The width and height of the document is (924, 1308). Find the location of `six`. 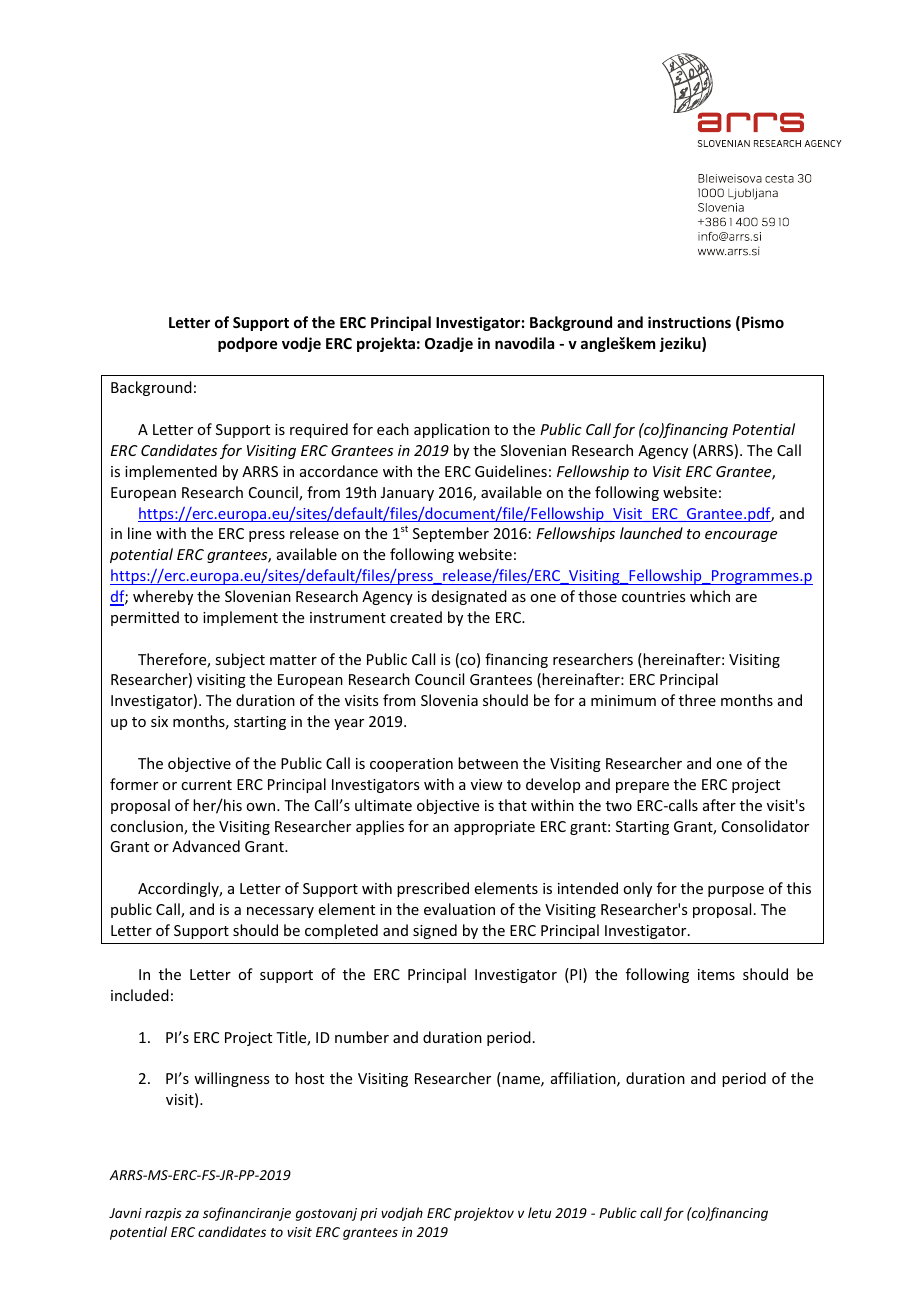

six is located at coordinates (159, 721).
